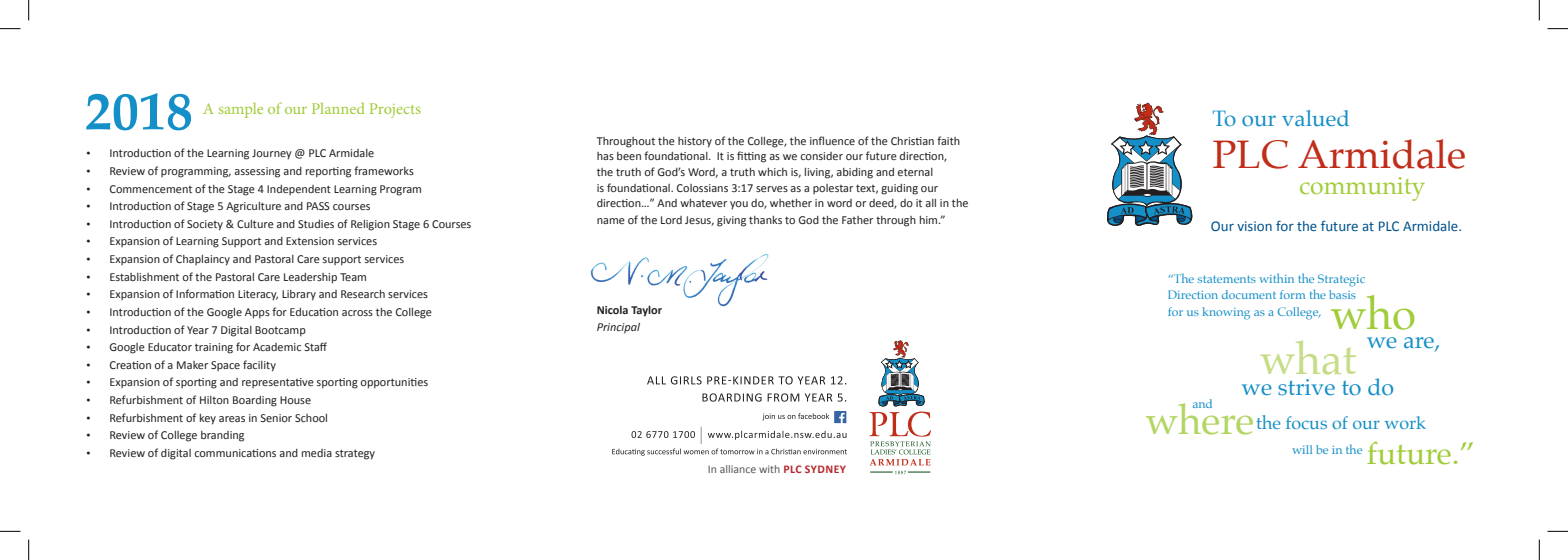 The image size is (1568, 560). What do you see at coordinates (646, 311) in the page?
I see `Taylor` at bounding box center [646, 311].
